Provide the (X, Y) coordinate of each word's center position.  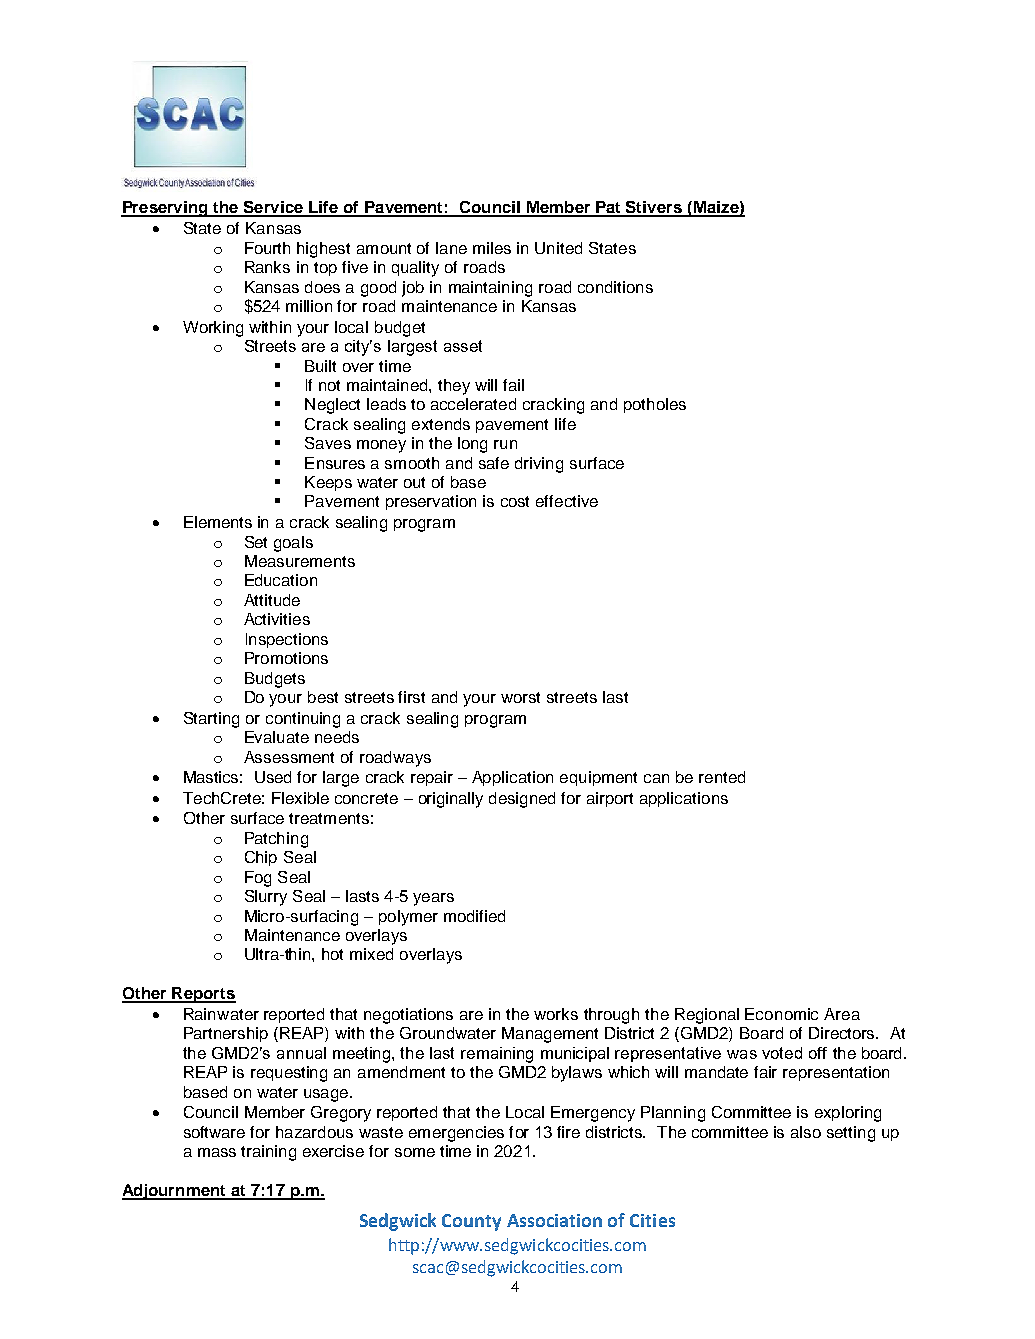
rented (722, 777)
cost (515, 501)
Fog (258, 879)
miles (492, 248)
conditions (615, 287)
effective (567, 501)
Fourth (267, 248)
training (268, 1153)
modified (474, 916)
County (471, 1222)
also (806, 1132)
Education (281, 580)
